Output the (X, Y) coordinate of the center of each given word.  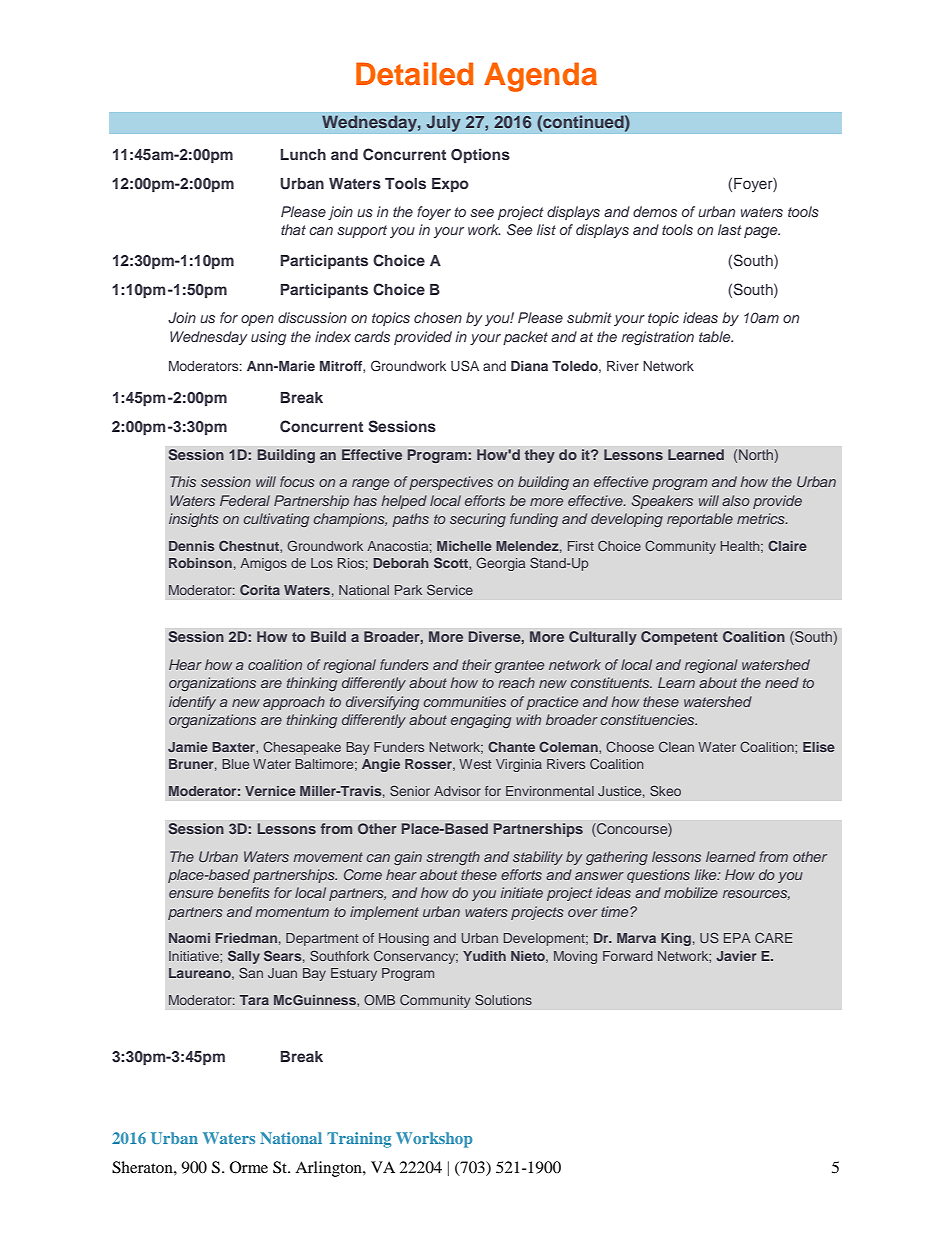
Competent (679, 638)
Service (450, 589)
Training (359, 1140)
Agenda (540, 77)
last (730, 229)
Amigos (263, 564)
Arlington (329, 1169)
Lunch (303, 154)
